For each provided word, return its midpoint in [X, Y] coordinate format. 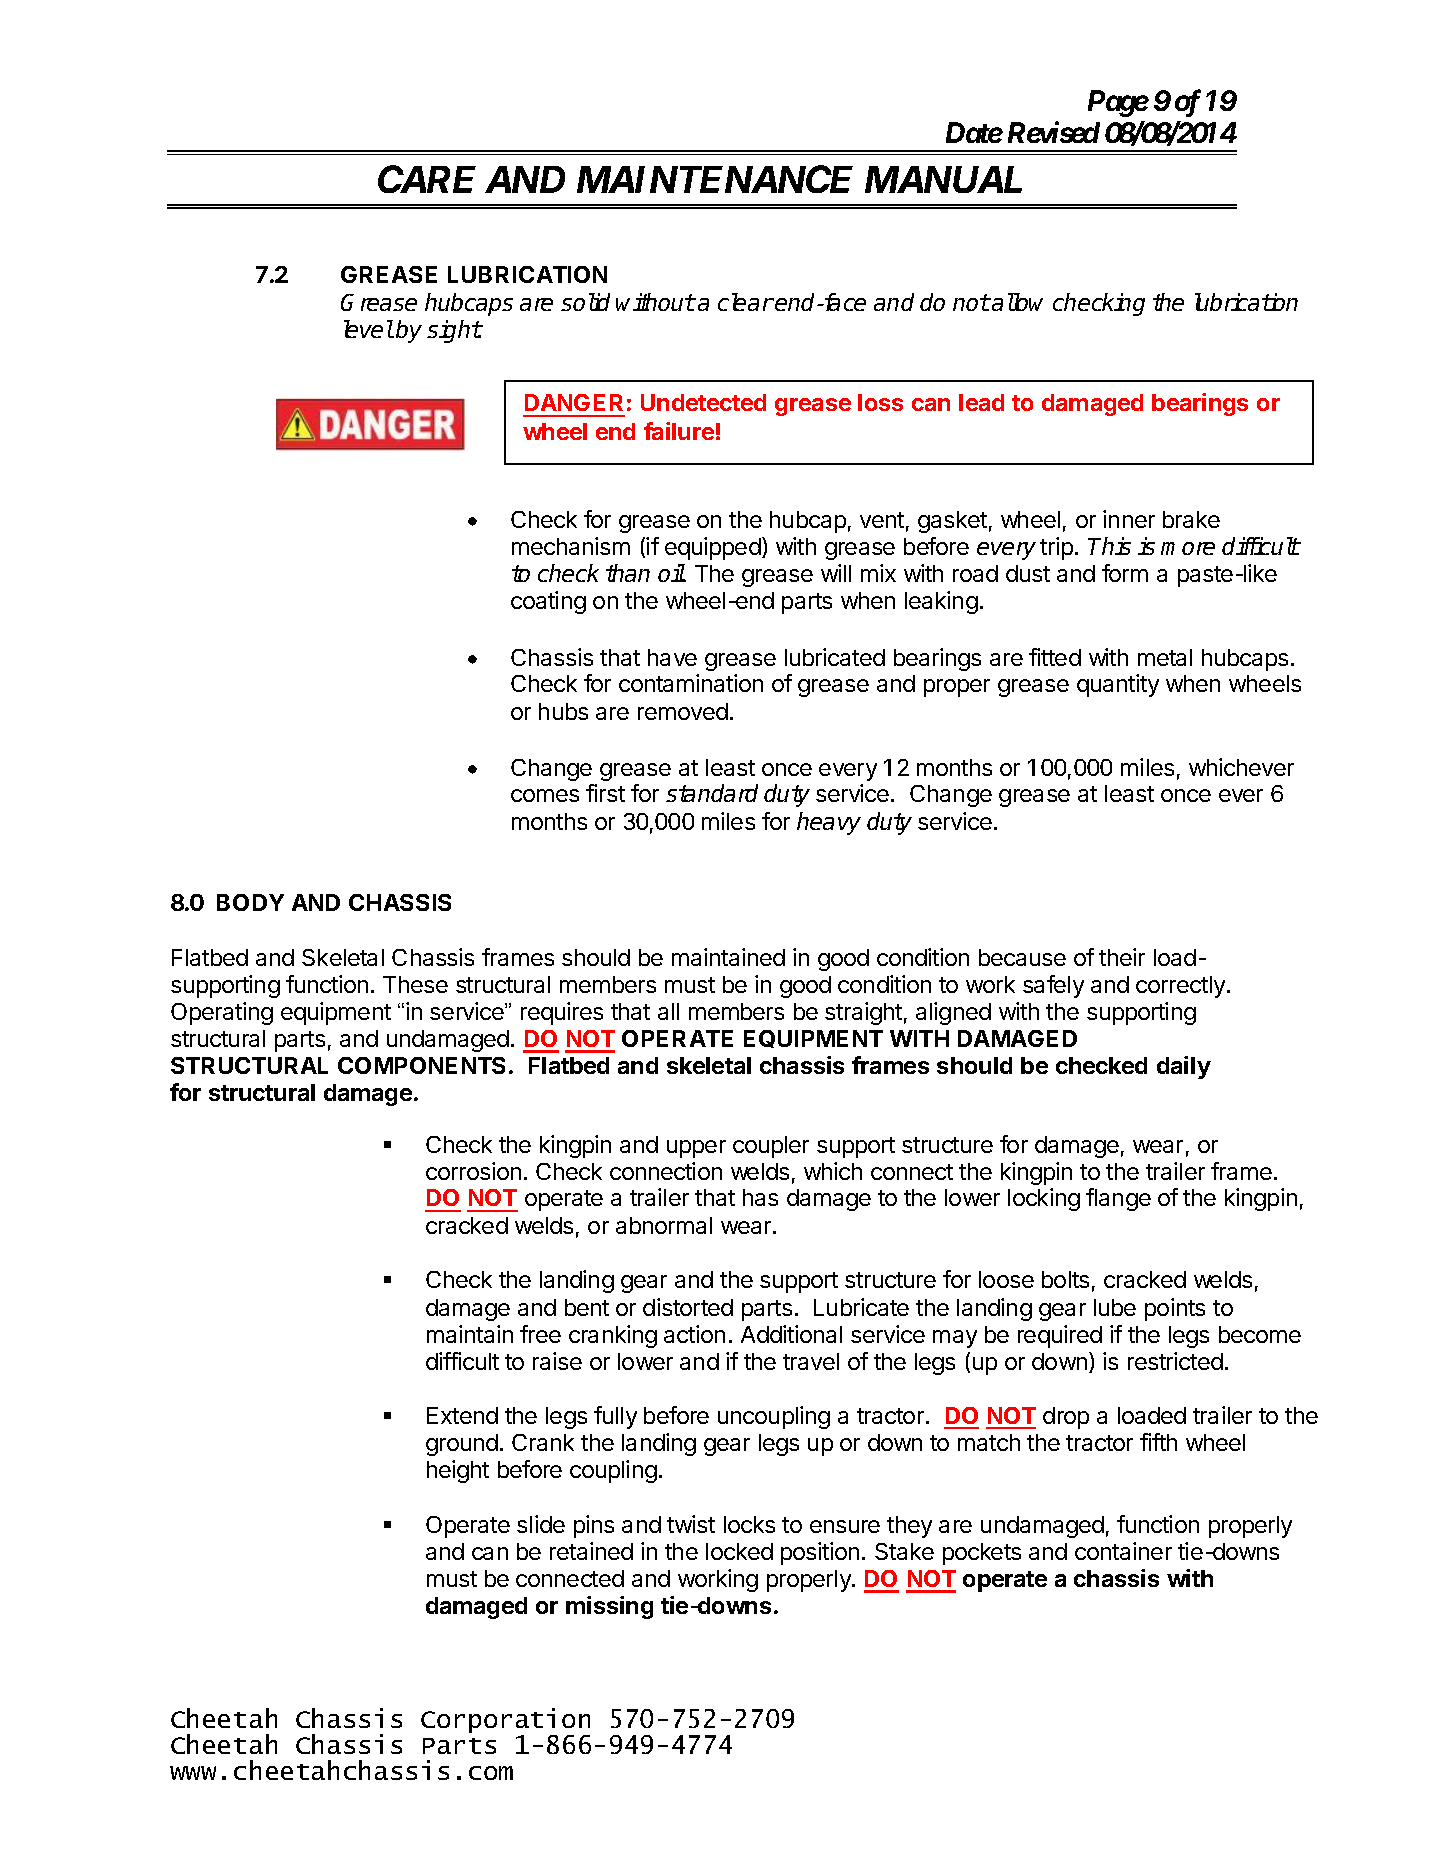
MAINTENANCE [715, 179]
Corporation [505, 1722]
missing [609, 1607]
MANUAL [943, 179]
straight [863, 1013]
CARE [427, 179]
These [415, 984]
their [1122, 957]
